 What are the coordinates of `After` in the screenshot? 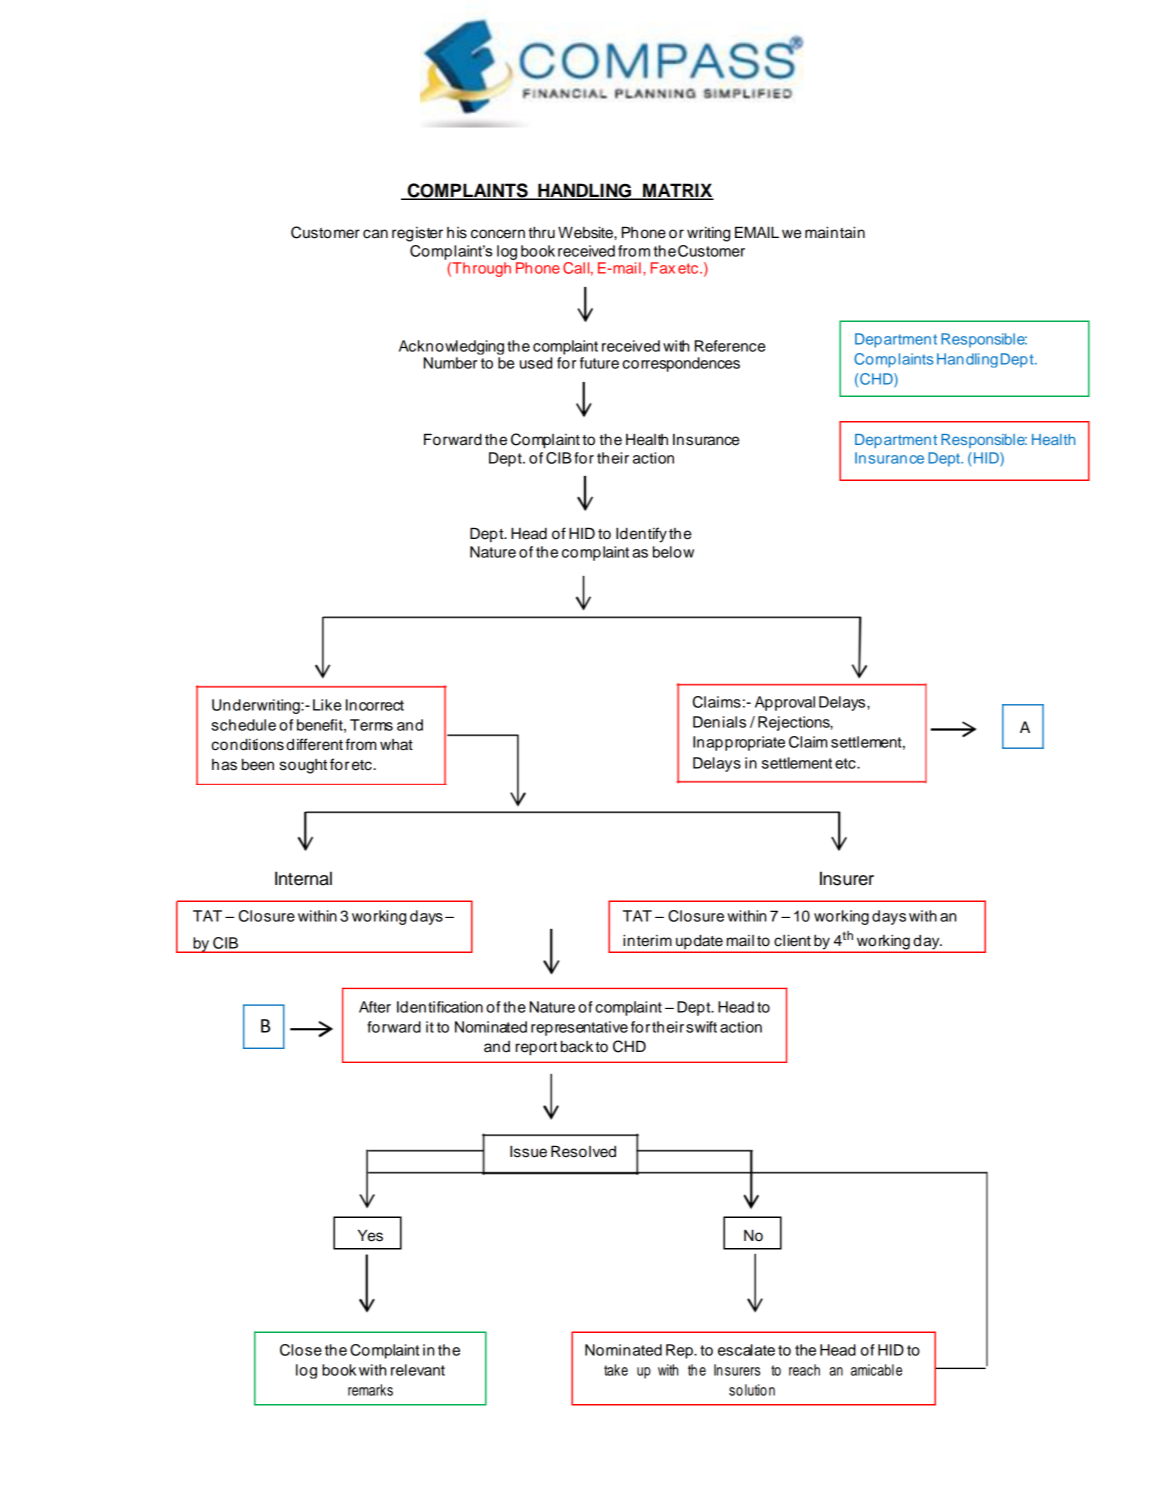 It's located at (375, 1007).
